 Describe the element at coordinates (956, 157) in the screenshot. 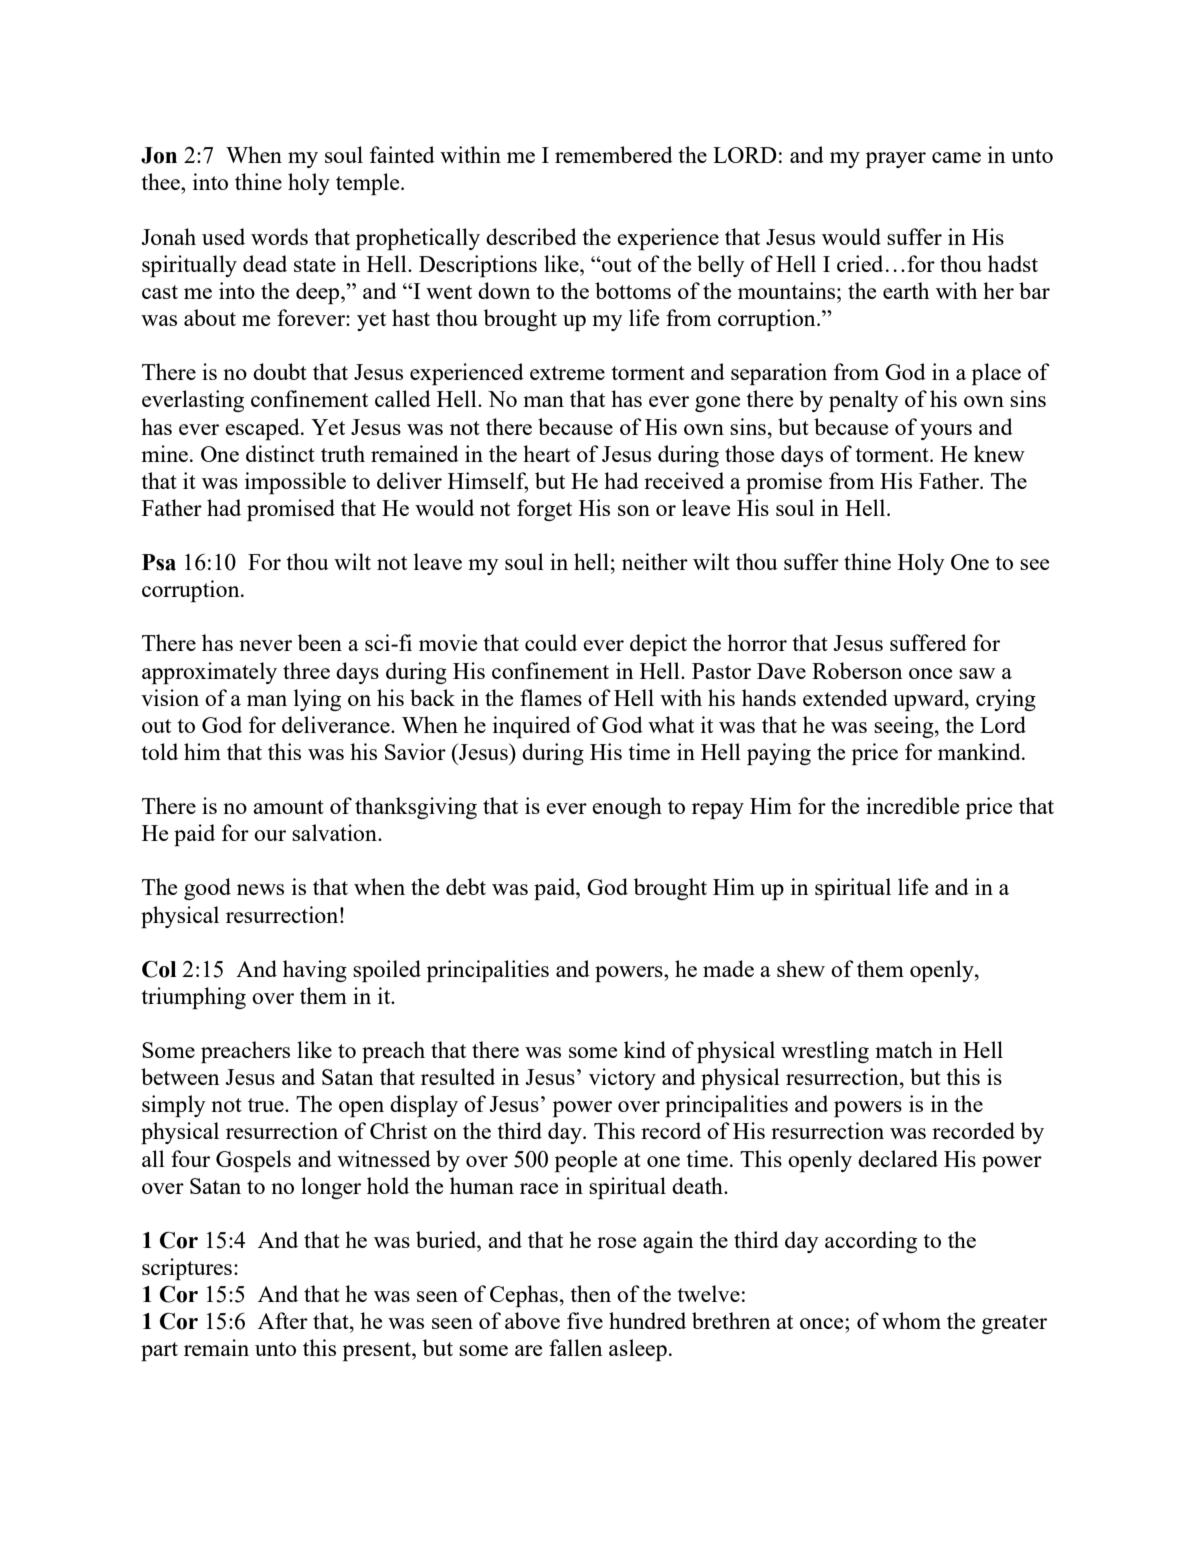

I see `came` at that location.
